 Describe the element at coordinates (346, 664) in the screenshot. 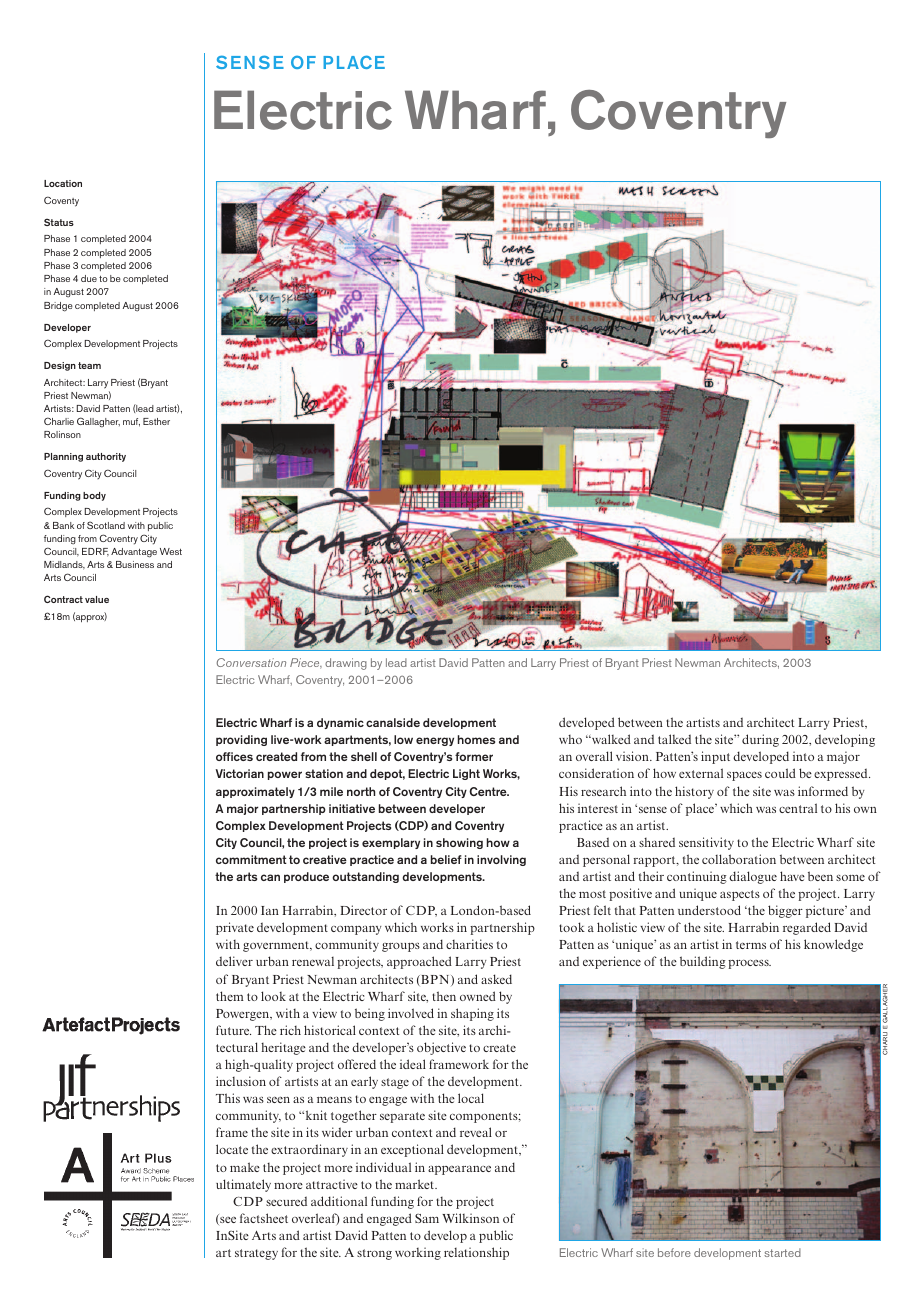

I see `drawing` at that location.
